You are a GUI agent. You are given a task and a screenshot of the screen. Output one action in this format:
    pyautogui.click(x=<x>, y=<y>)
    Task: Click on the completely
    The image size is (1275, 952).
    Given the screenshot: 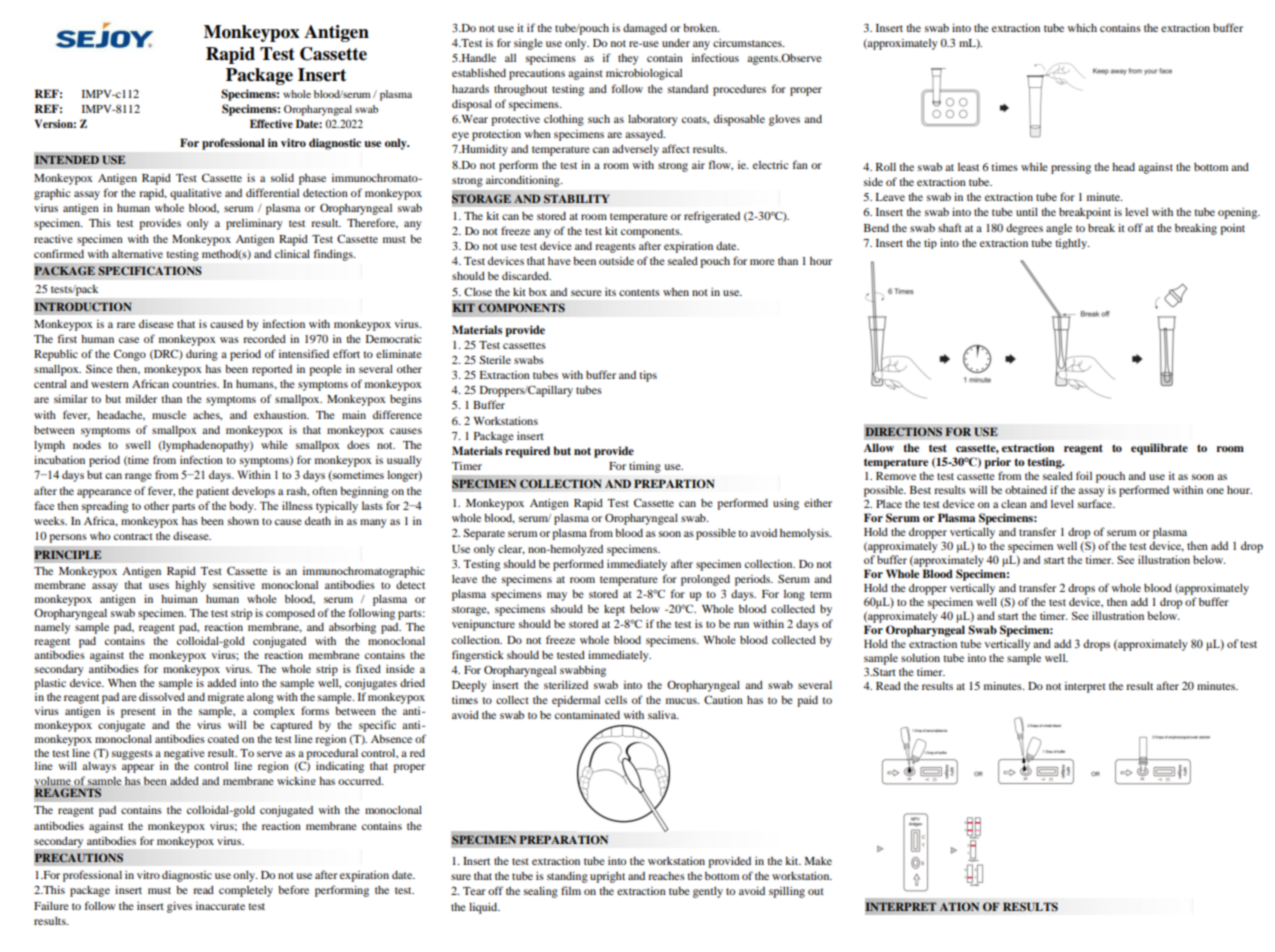 What is the action you would take?
    pyautogui.click(x=246, y=891)
